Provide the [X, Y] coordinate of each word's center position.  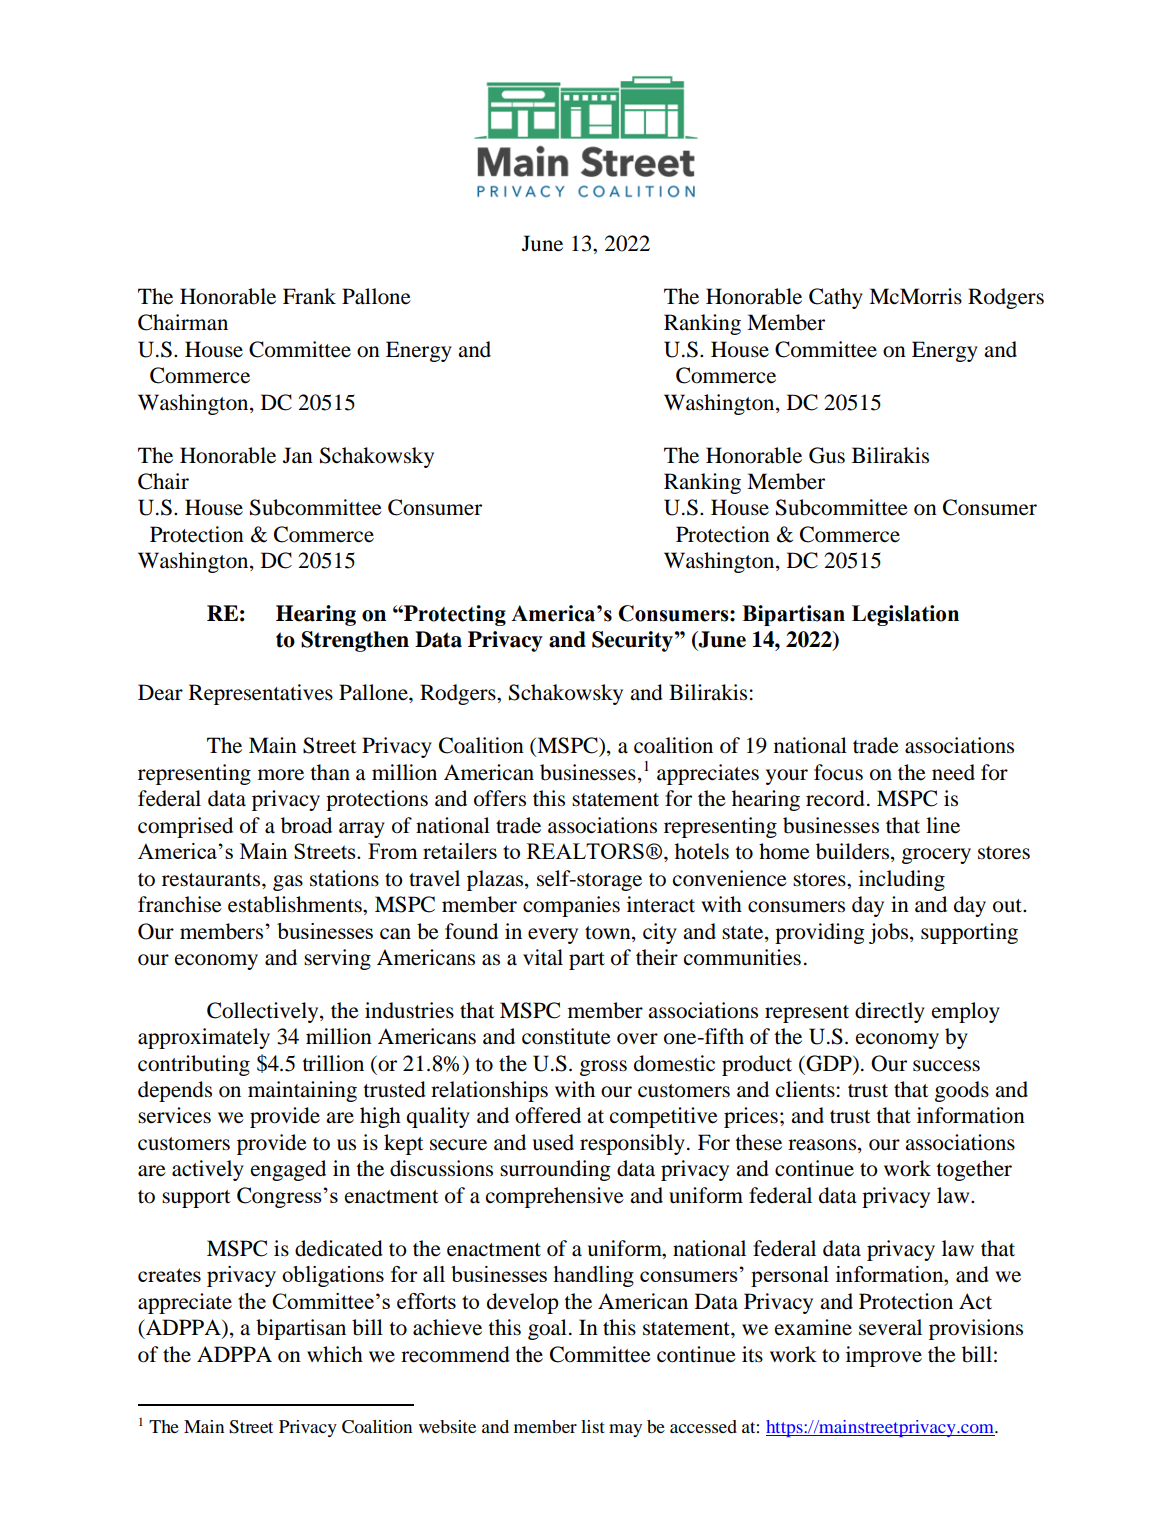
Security [632, 641]
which [335, 1354]
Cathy [836, 298]
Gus [827, 455]
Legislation [905, 615]
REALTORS [585, 851]
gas [288, 883]
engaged [288, 1170]
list [593, 1426]
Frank [309, 296]
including [902, 880]
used [553, 1142]
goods [962, 1091]
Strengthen [355, 641]
